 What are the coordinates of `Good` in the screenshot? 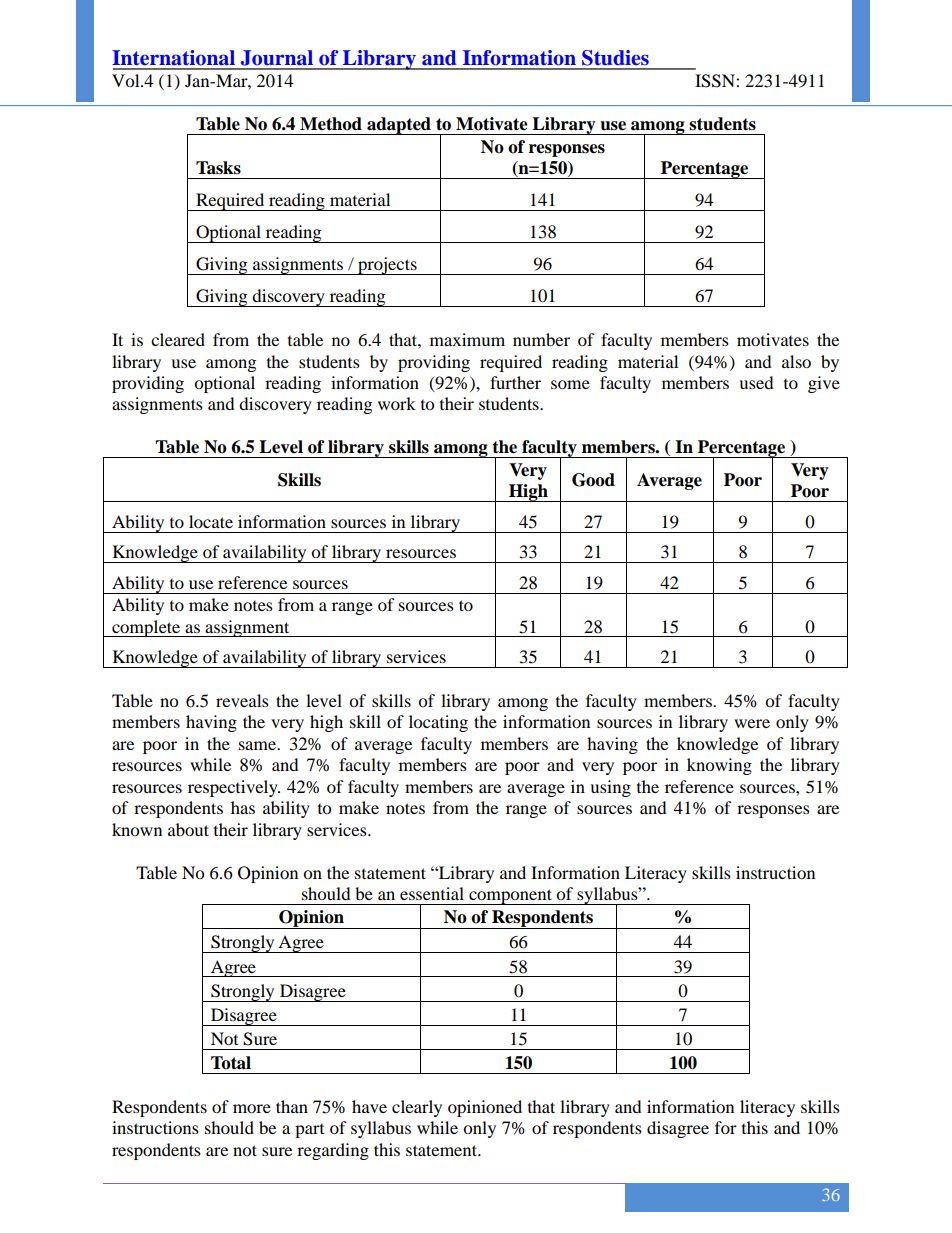 It's located at (593, 480).
